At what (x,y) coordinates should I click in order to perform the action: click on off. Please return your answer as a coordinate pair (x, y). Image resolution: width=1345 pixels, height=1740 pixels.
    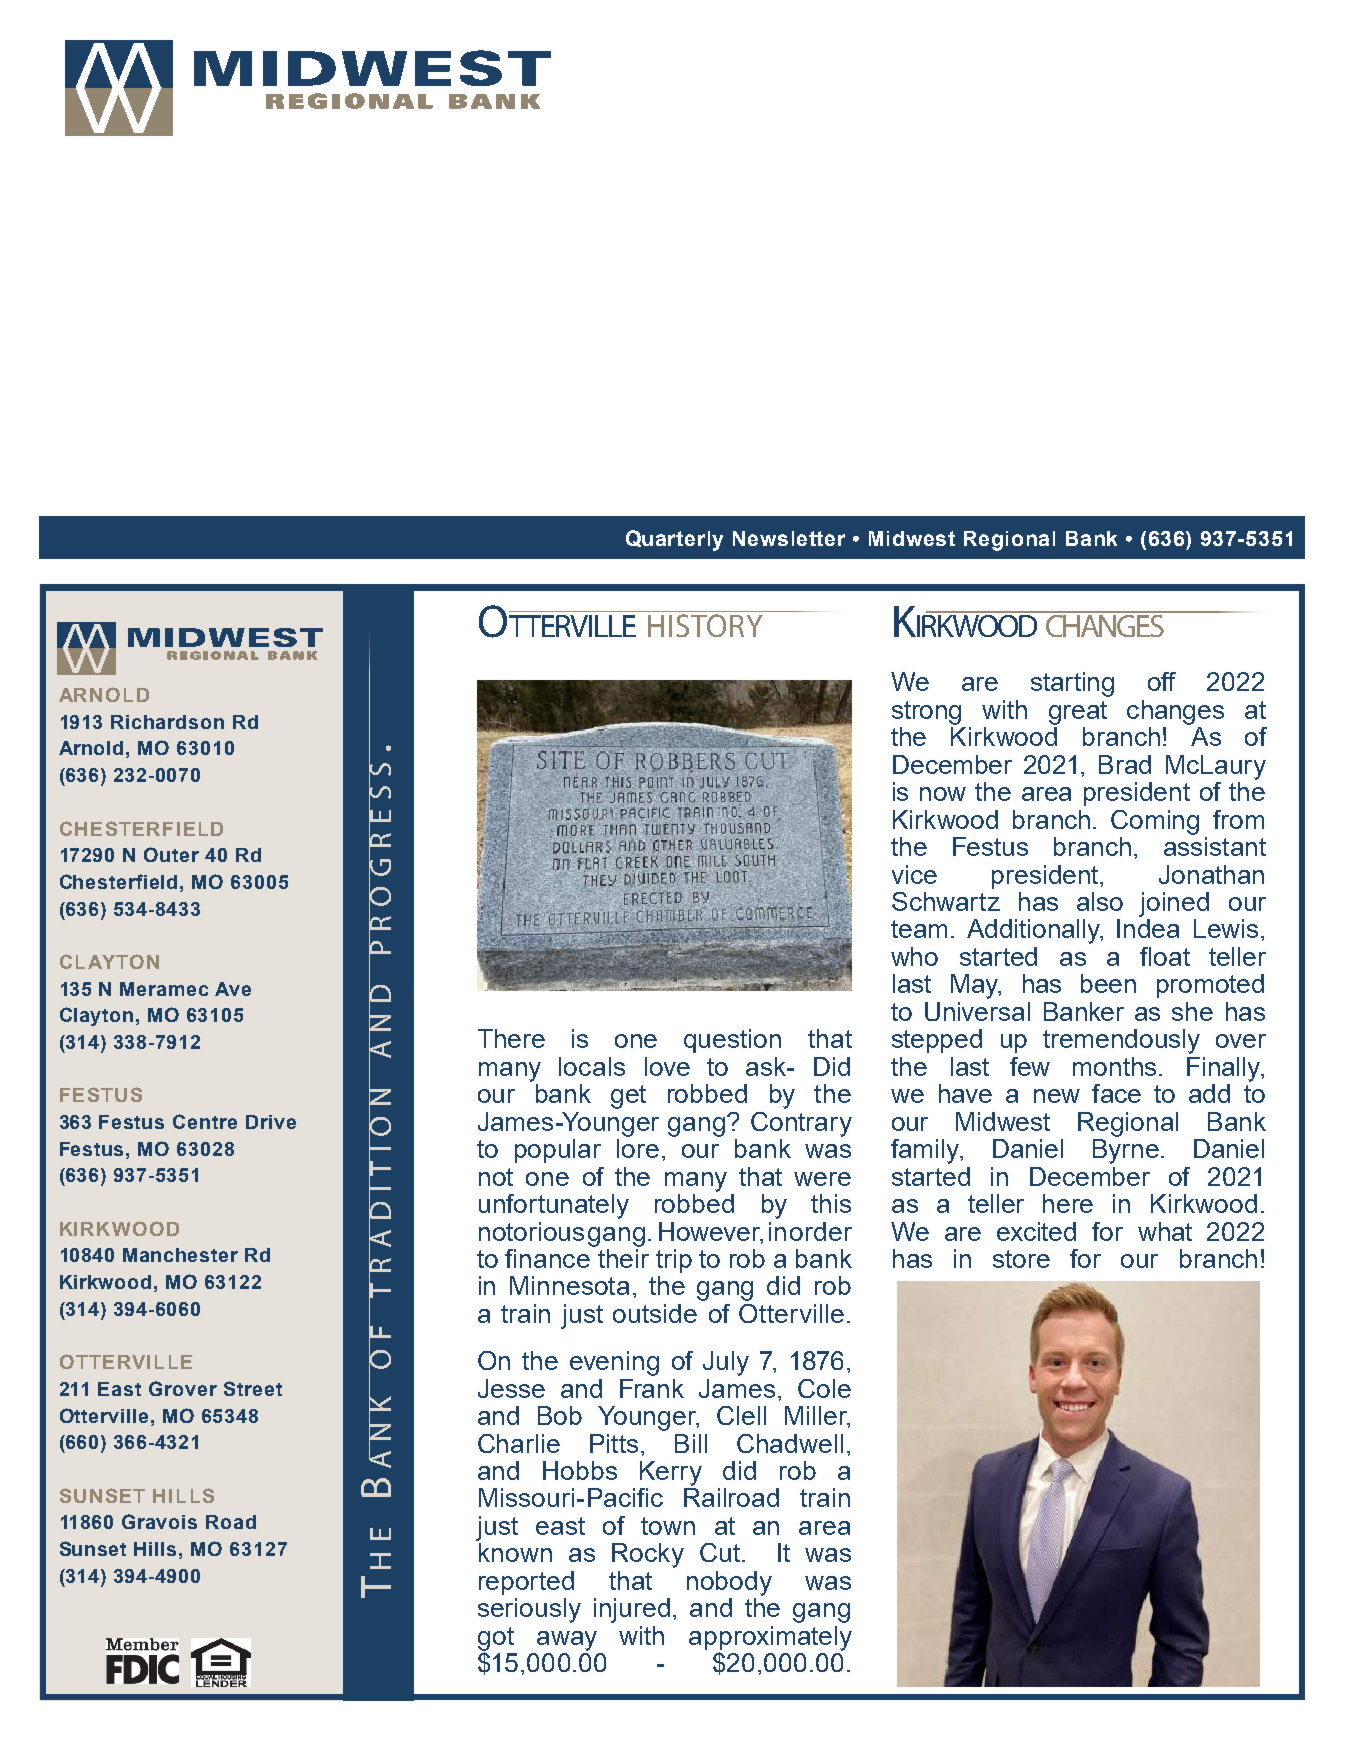
    Looking at the image, I should click on (1162, 681).
